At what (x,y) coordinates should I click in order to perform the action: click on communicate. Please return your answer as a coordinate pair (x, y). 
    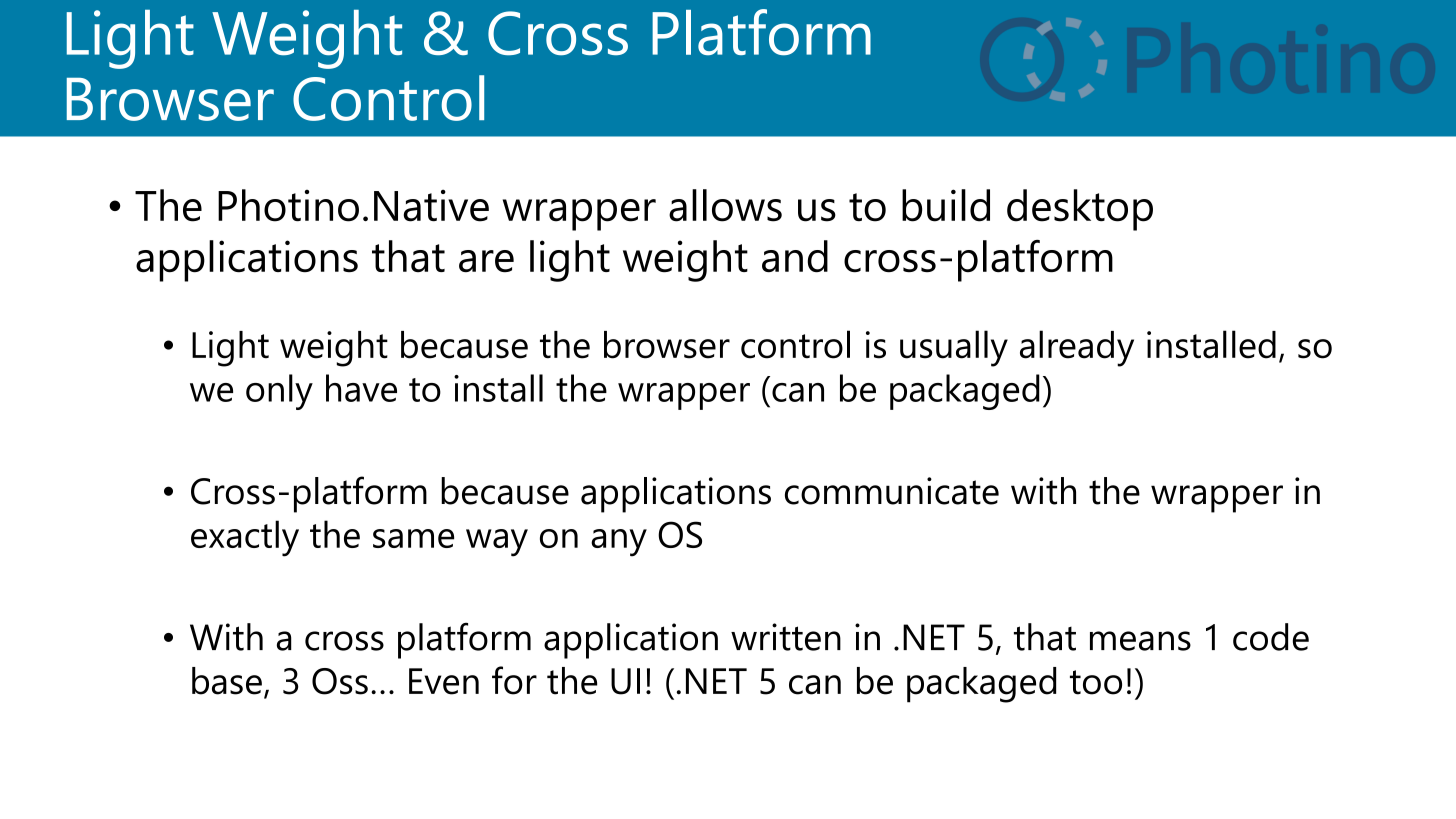
    Looking at the image, I should click on (892, 491).
